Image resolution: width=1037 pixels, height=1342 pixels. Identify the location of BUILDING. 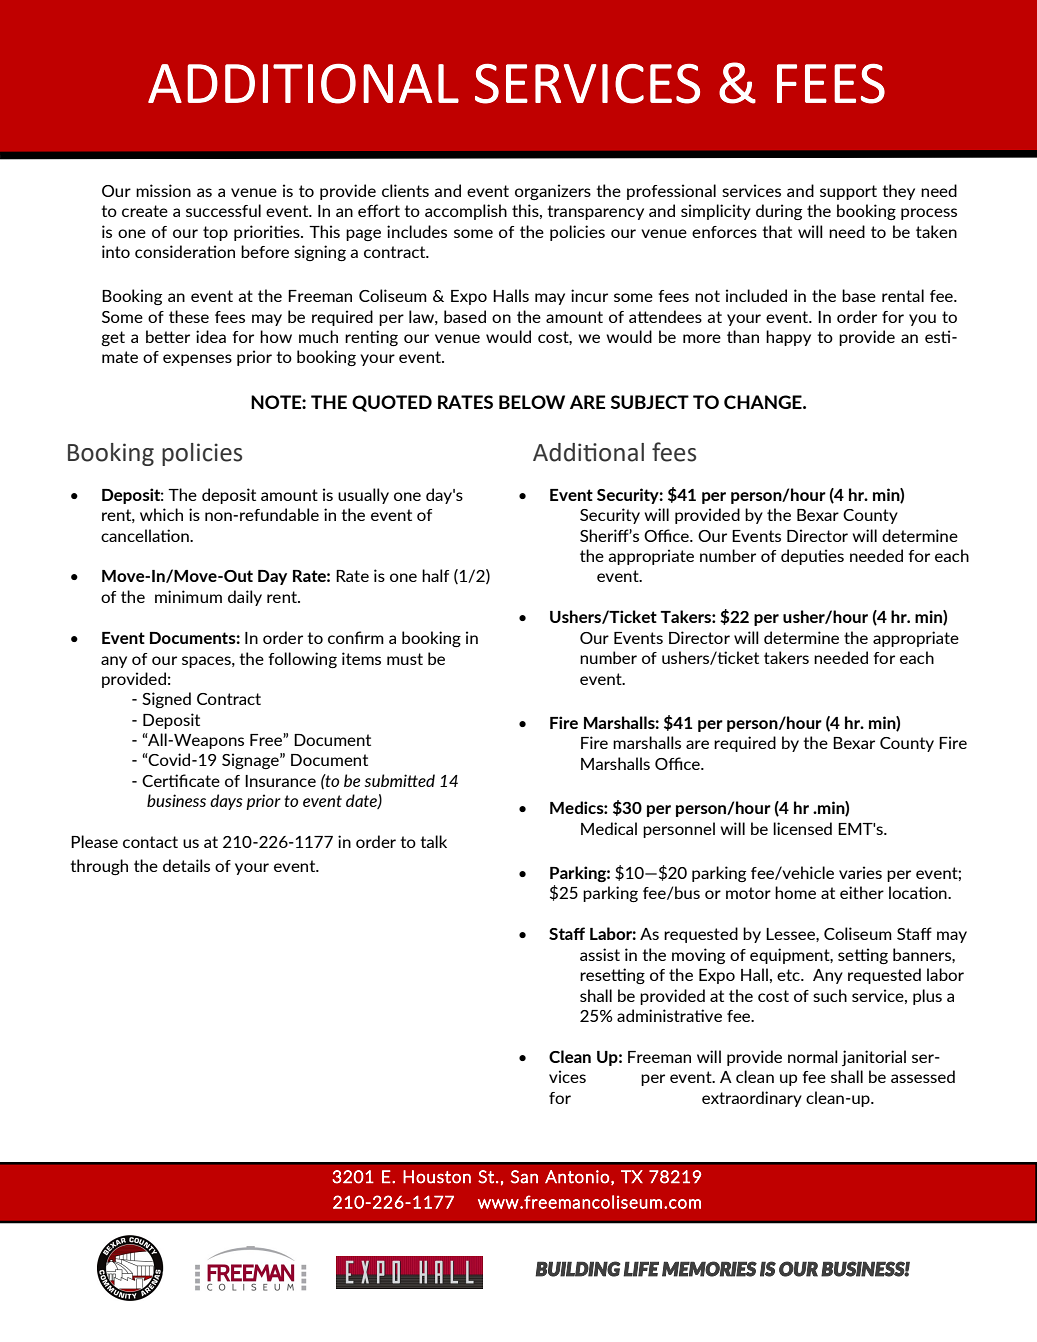
(578, 1269).
